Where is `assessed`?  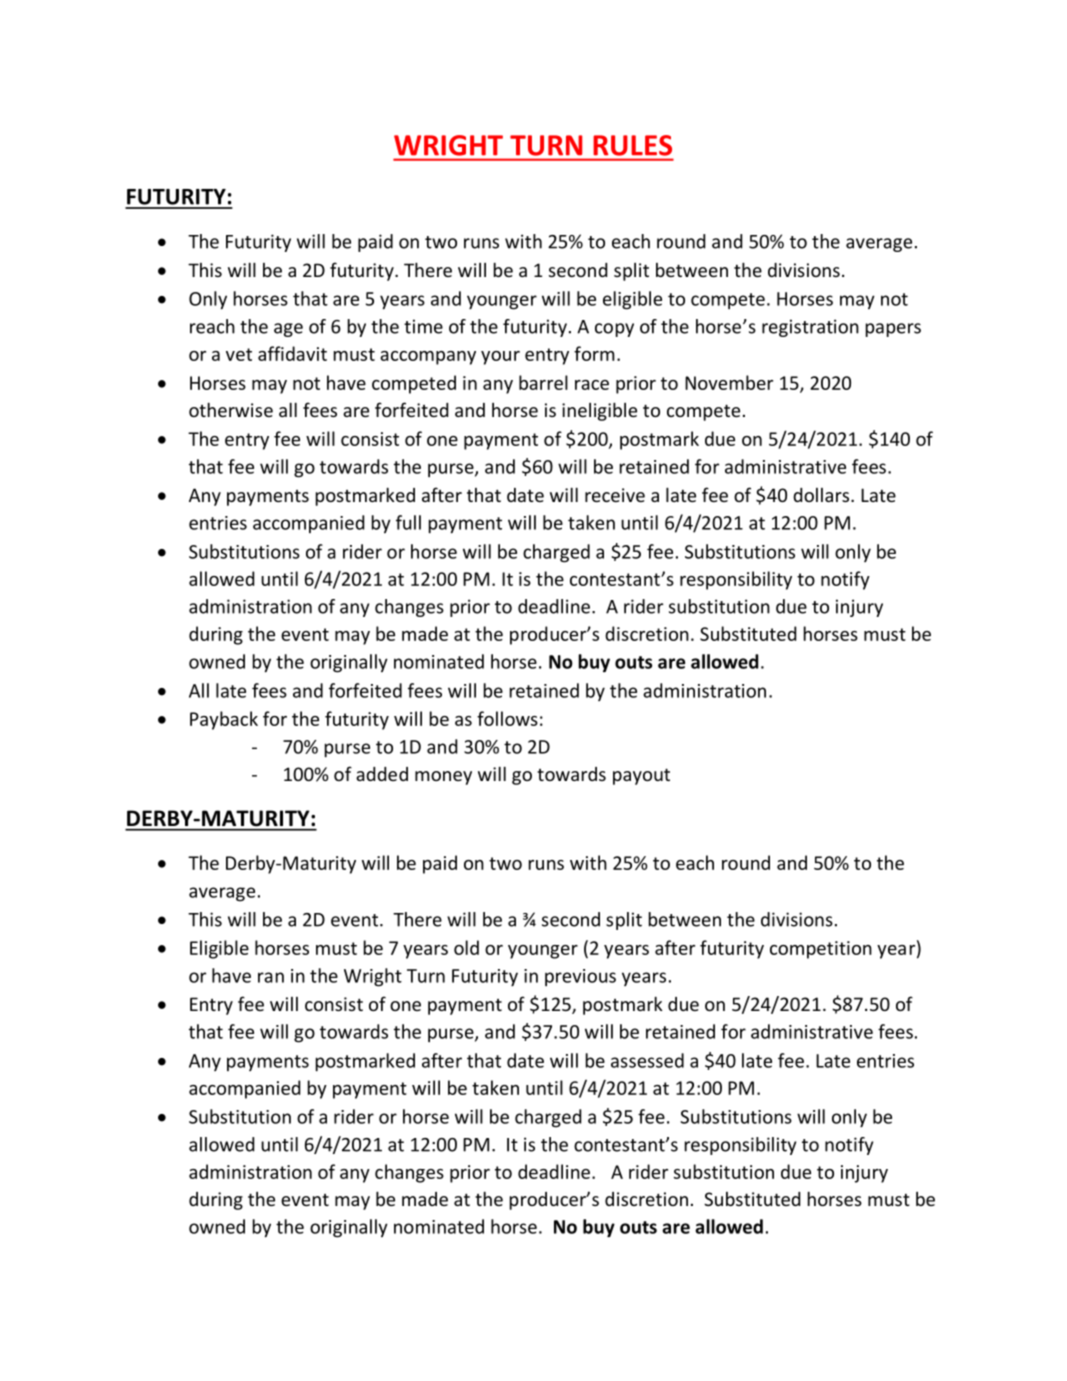 assessed is located at coordinates (647, 1060).
